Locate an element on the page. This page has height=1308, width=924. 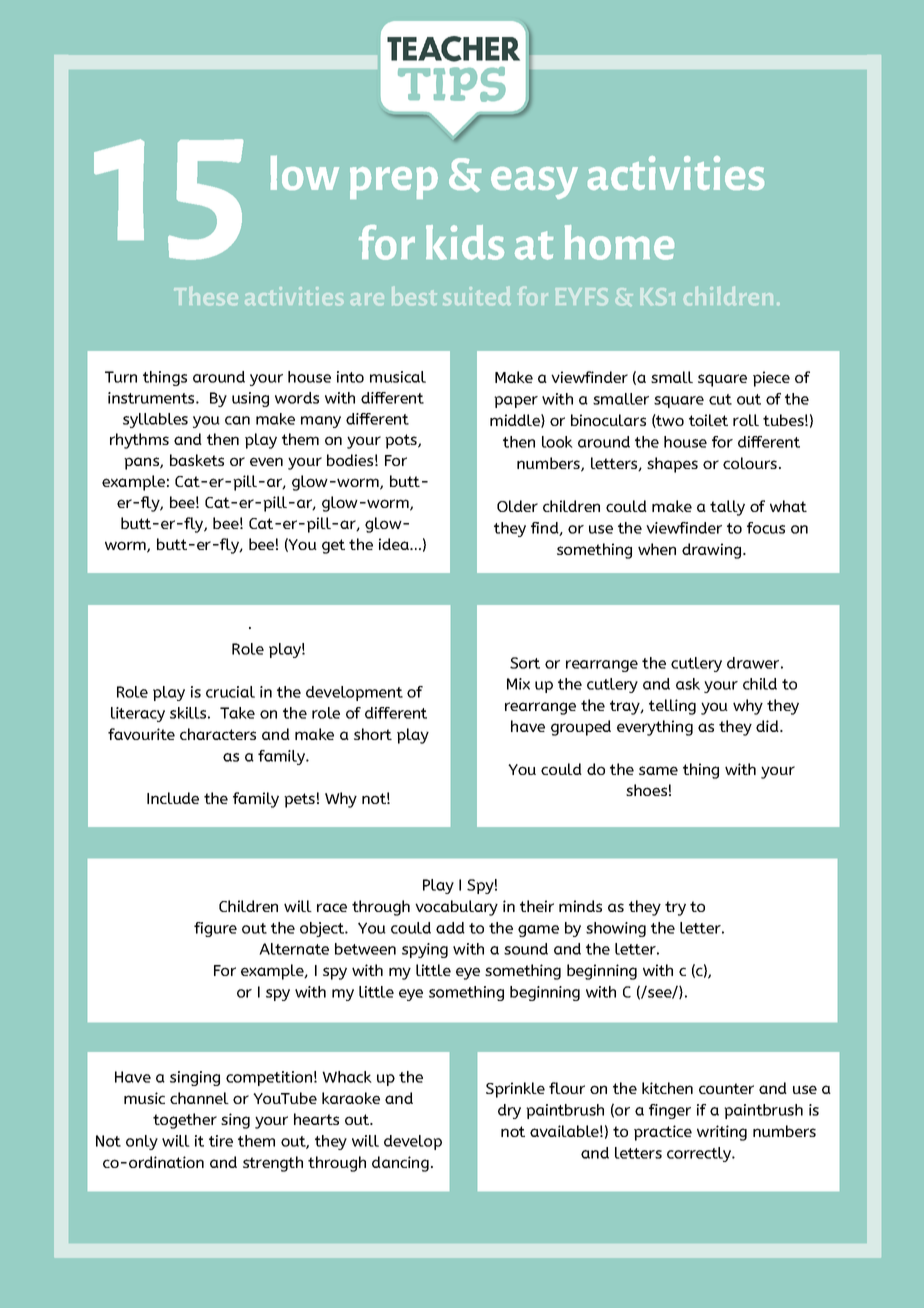
tally is located at coordinates (727, 508).
